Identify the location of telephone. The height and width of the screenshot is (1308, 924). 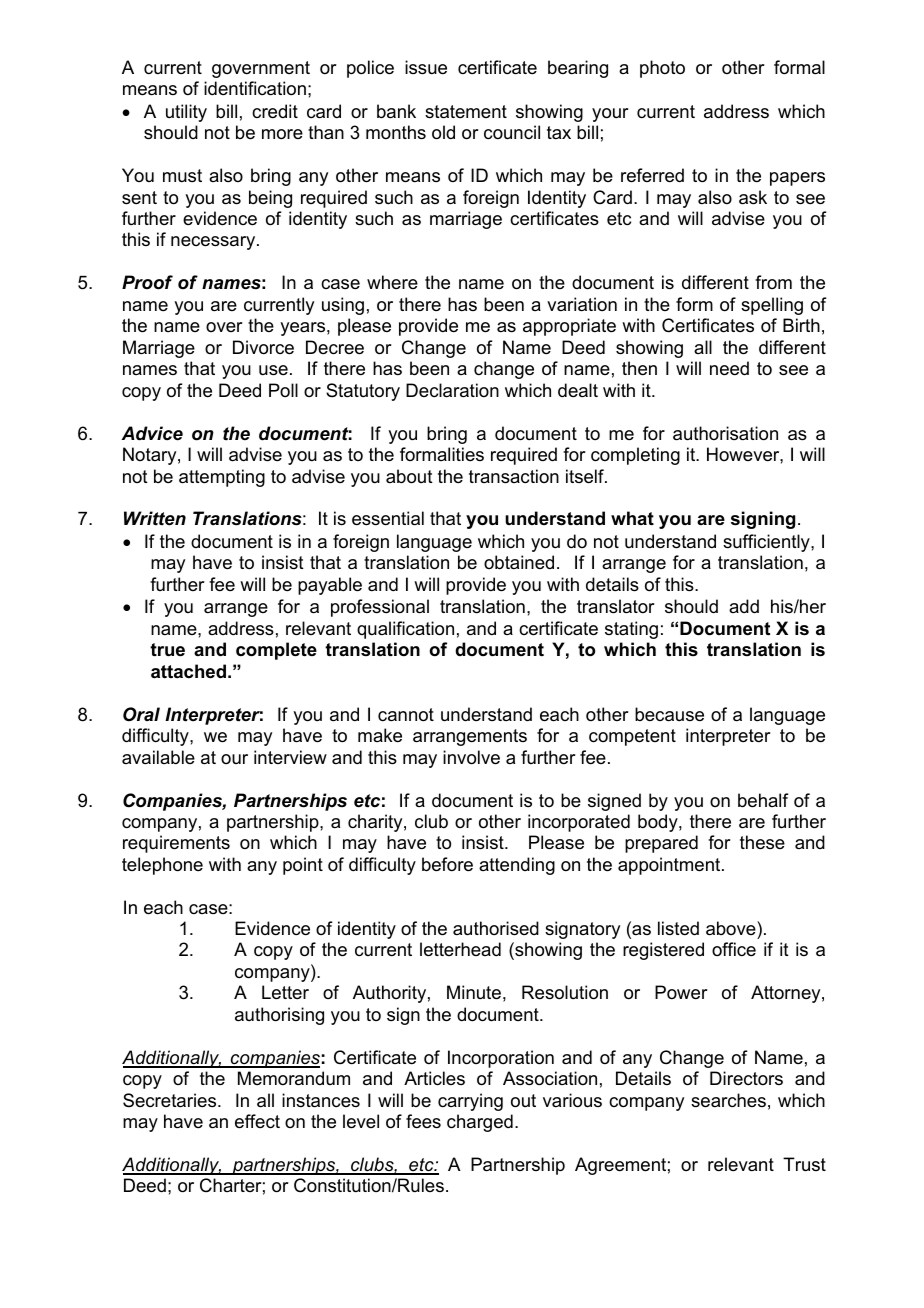
(162, 866).
